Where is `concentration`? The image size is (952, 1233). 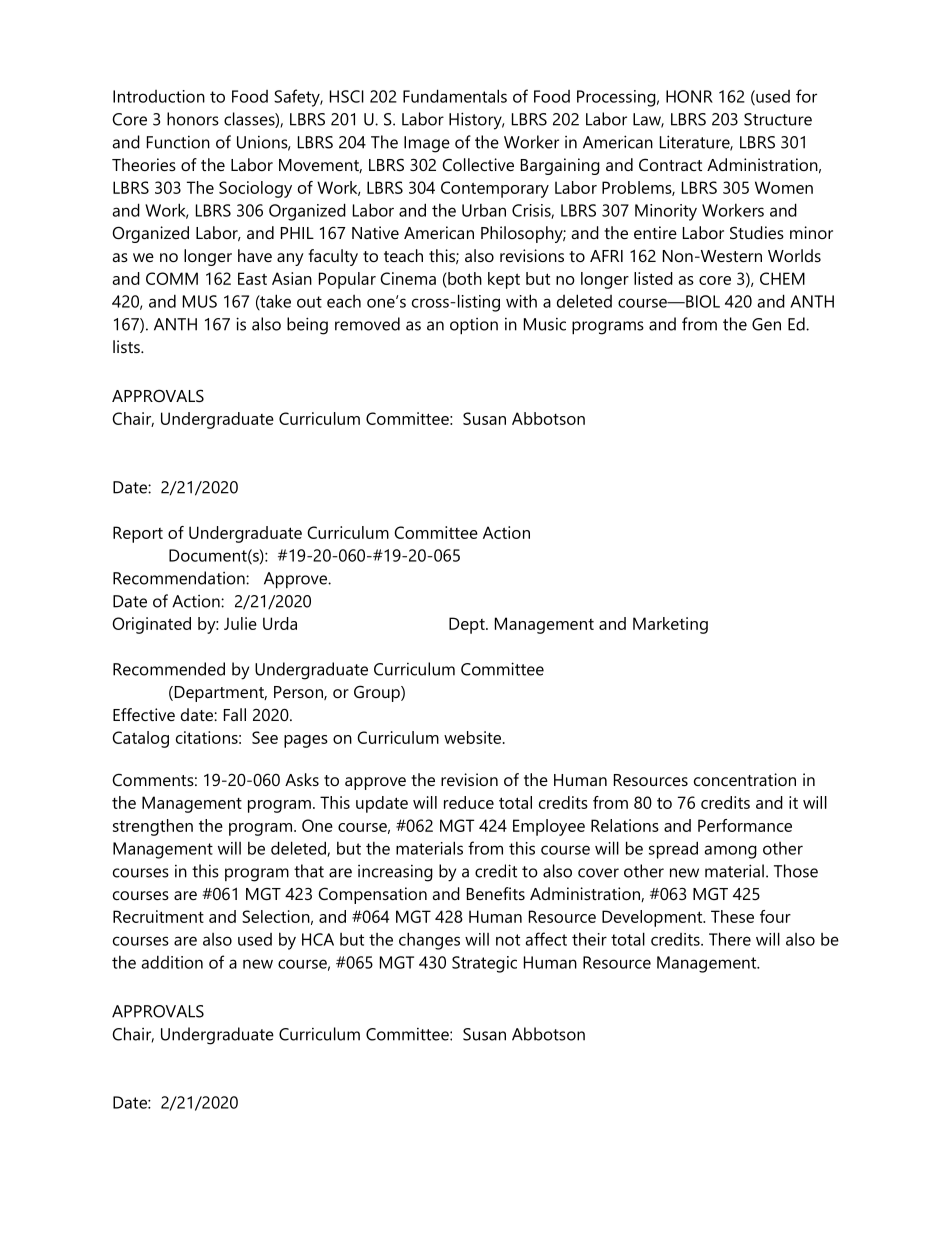
concentration is located at coordinates (745, 779).
